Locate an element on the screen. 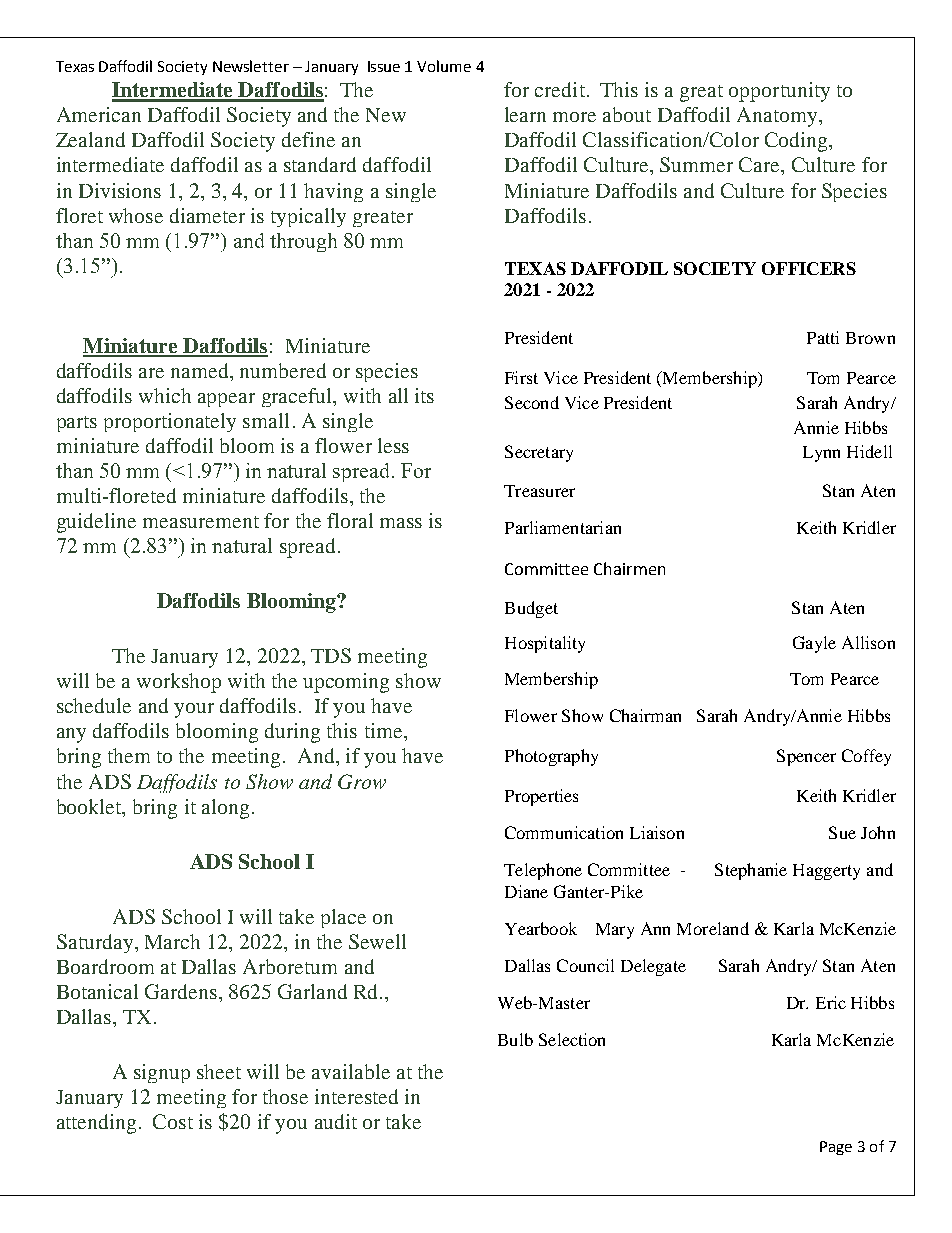 Image resolution: width=952 pixels, height=1233 pixels. Gayle is located at coordinates (814, 644).
